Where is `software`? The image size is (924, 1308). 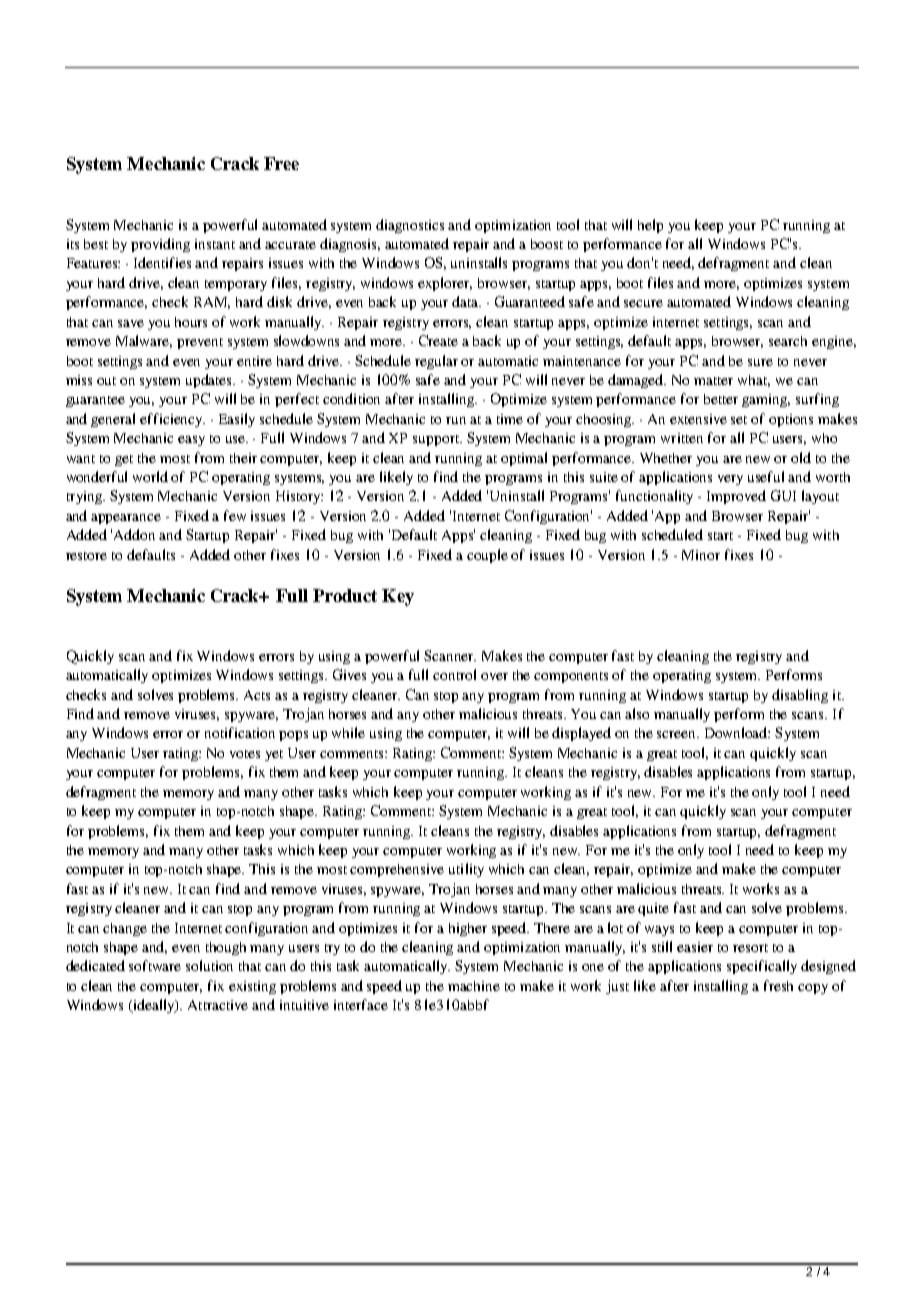 software is located at coordinates (155, 965).
